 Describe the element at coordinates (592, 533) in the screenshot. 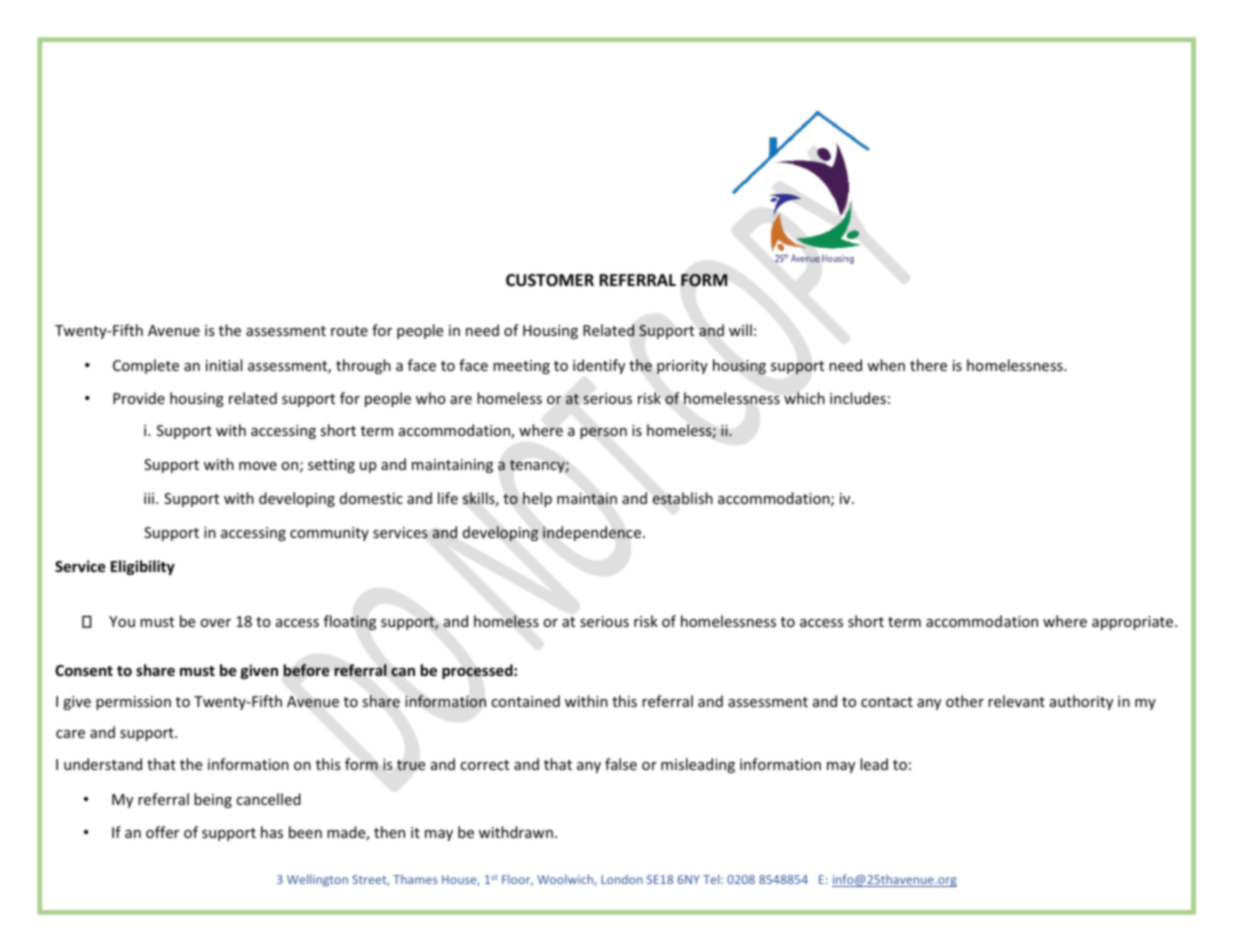

I see `independence` at that location.
